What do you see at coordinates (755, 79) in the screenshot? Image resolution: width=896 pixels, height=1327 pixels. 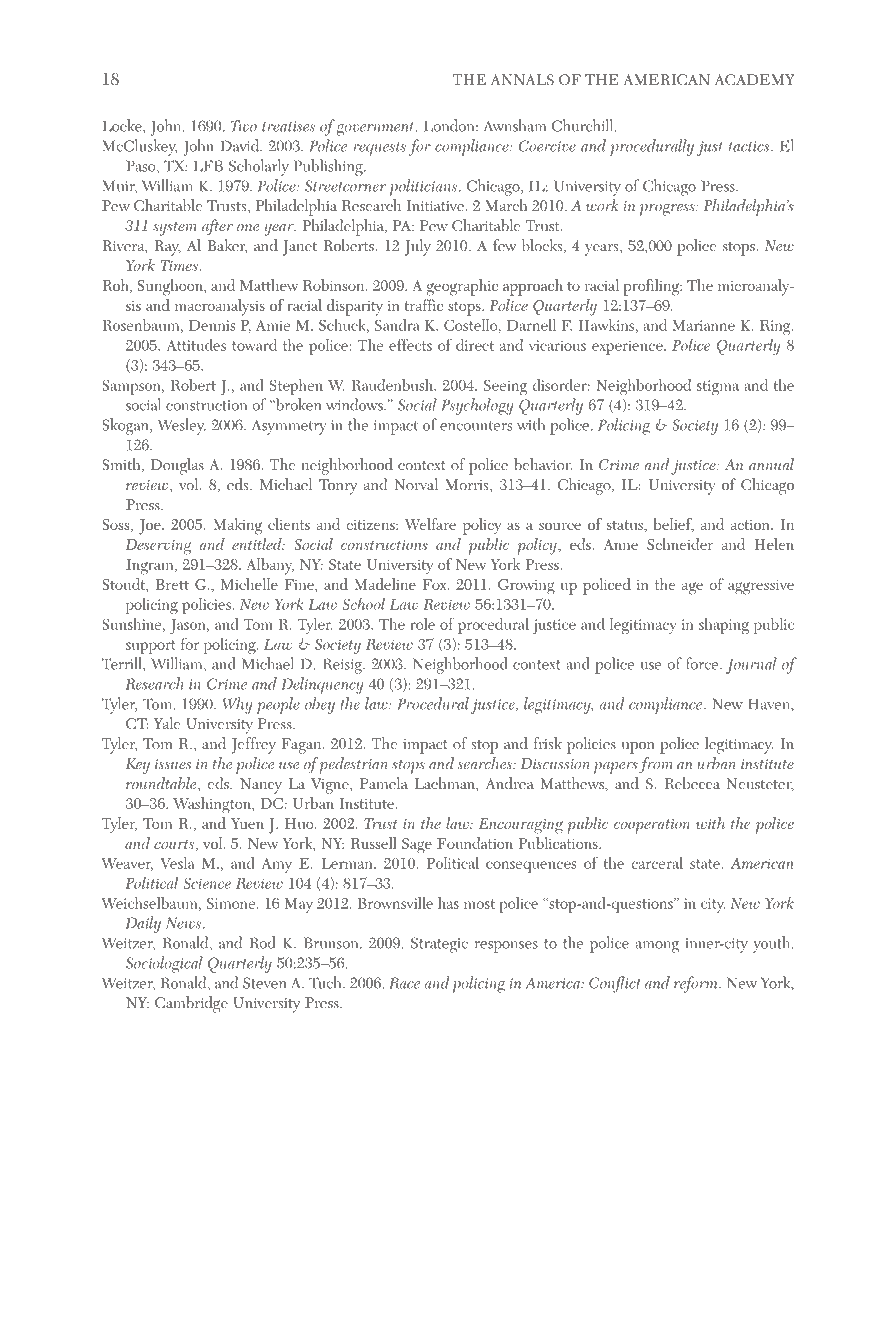 I see `ACADEMY` at bounding box center [755, 79].
